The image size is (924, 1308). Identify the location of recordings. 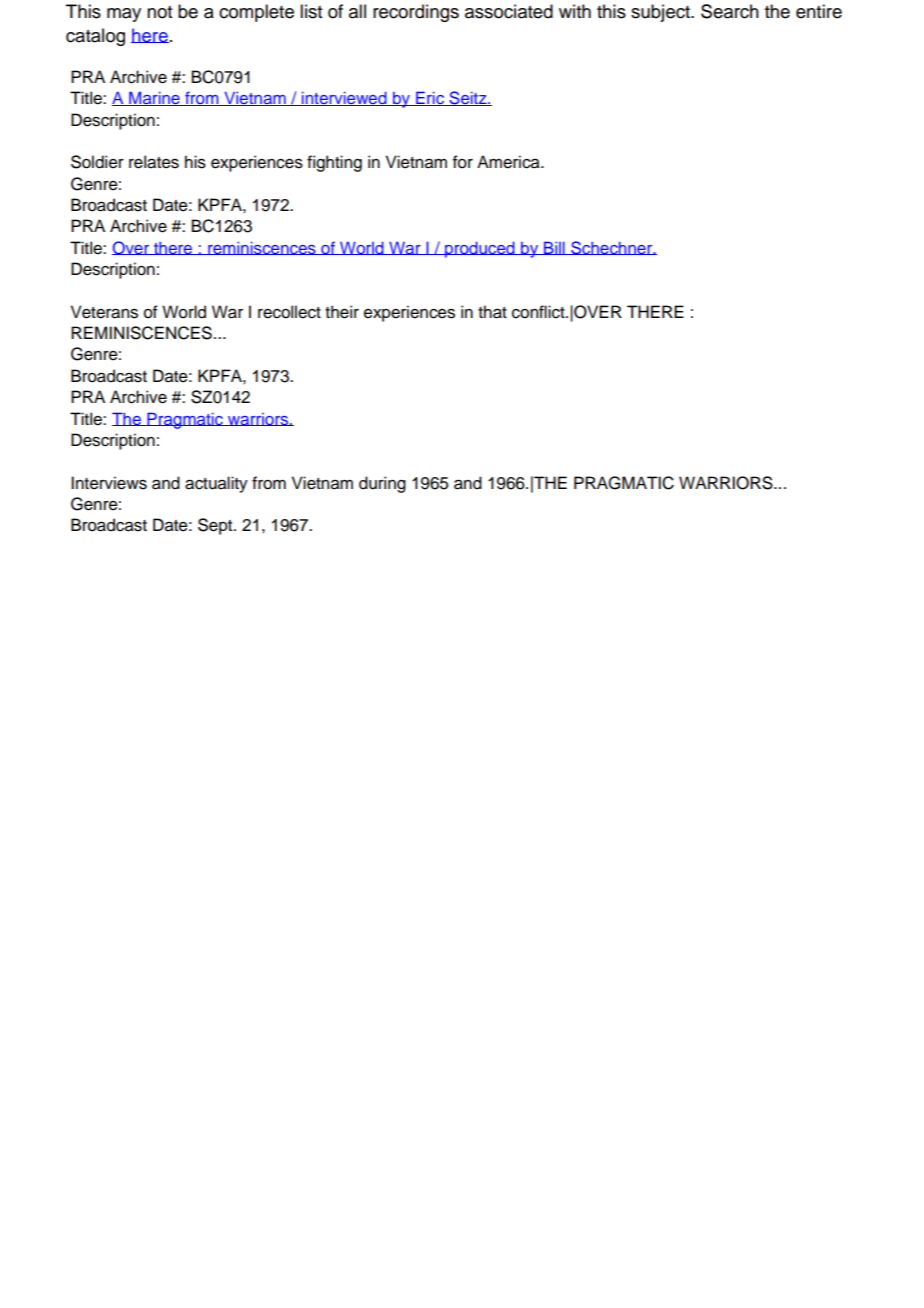
(416, 13).
